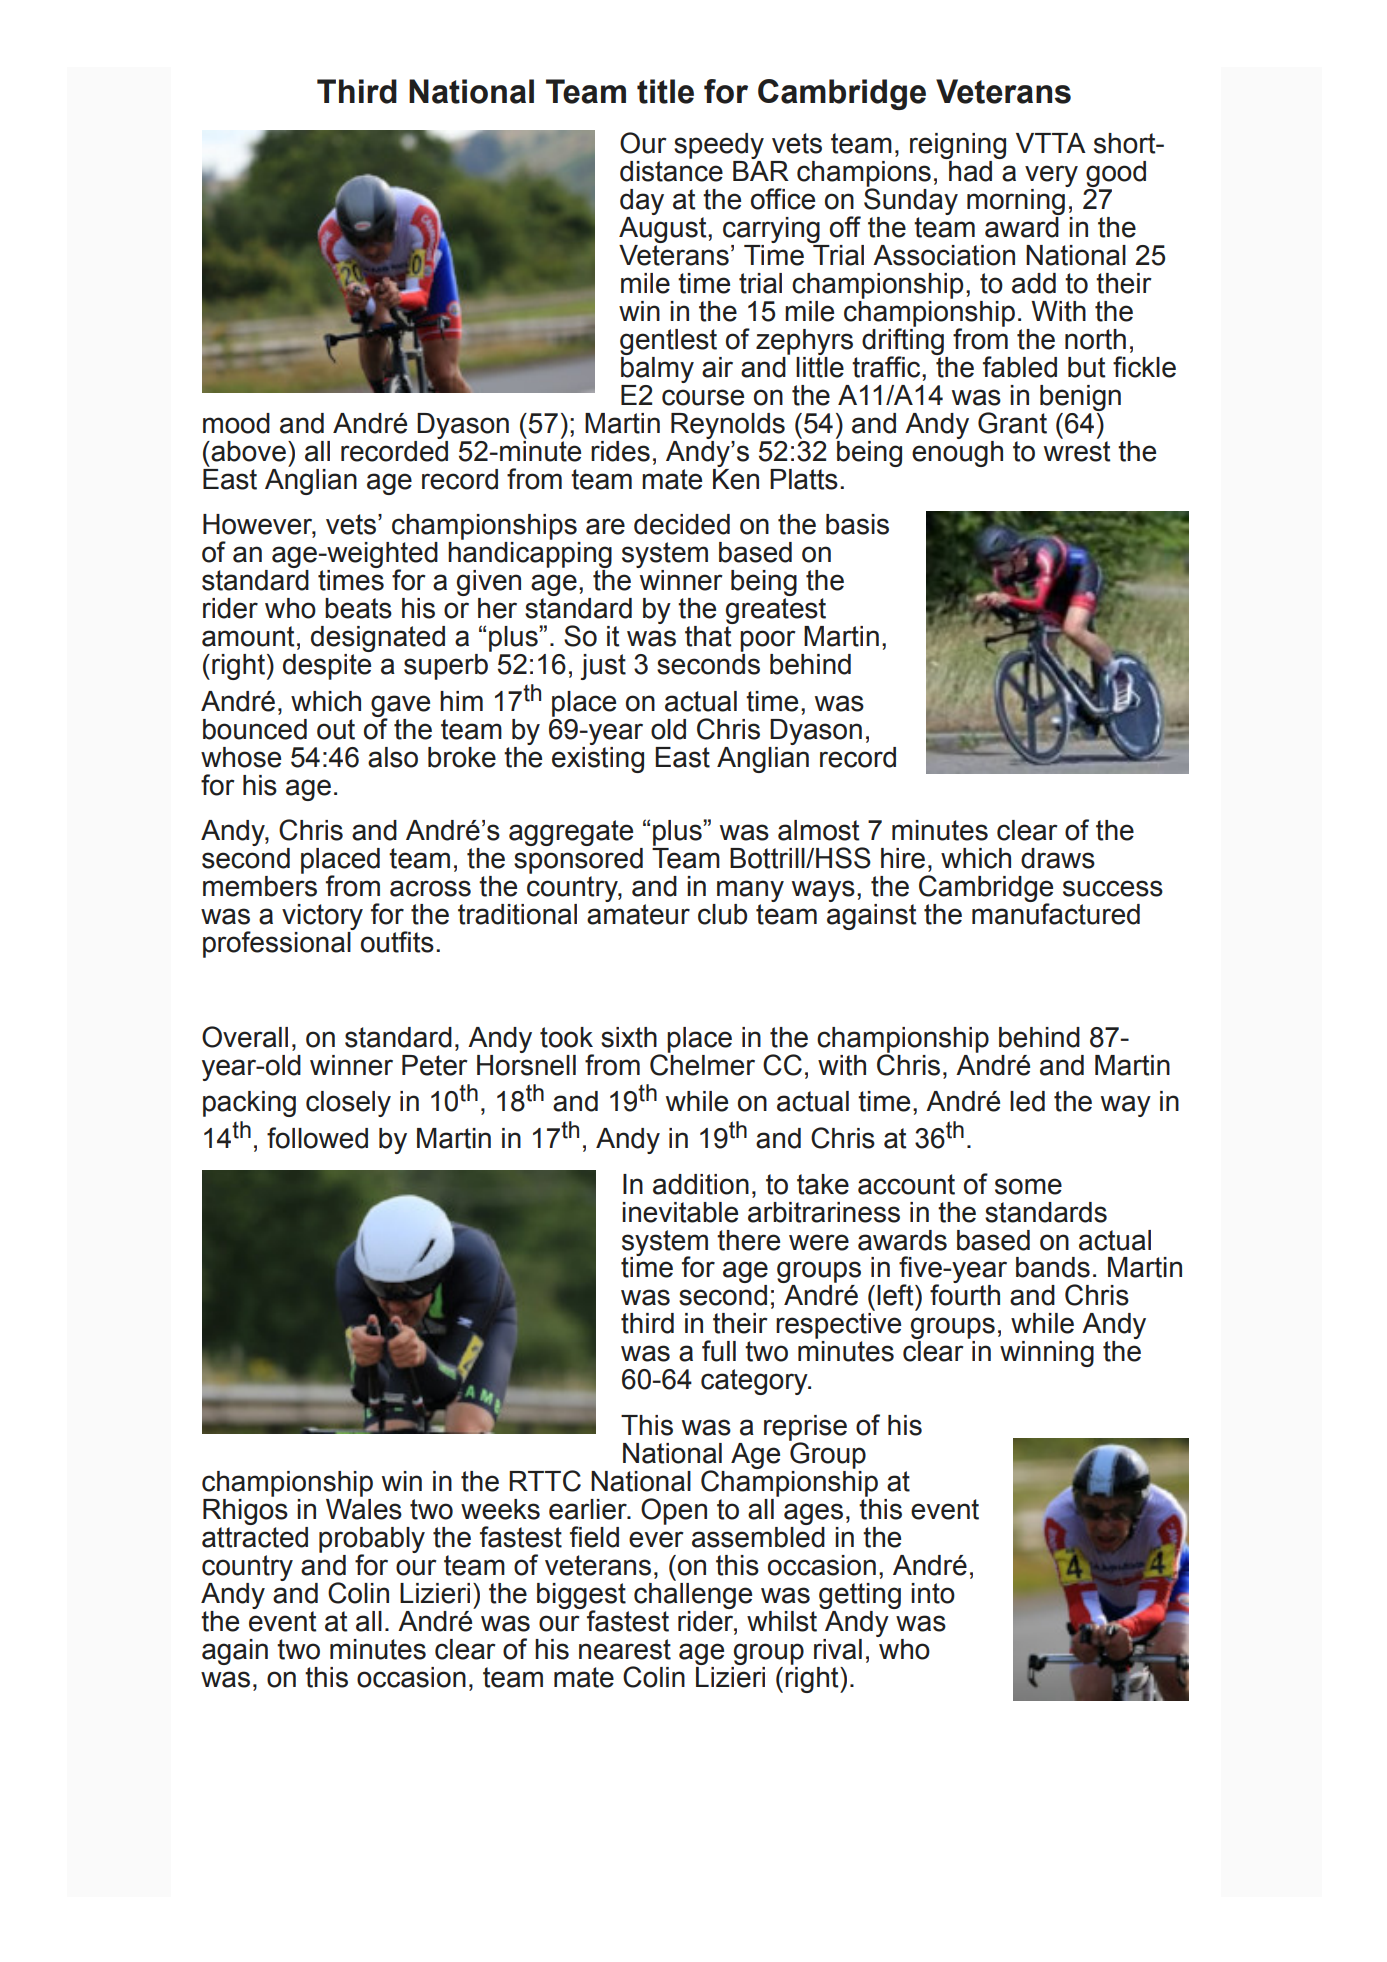 This screenshot has height=1962, width=1387. I want to click on above, so click(247, 451).
